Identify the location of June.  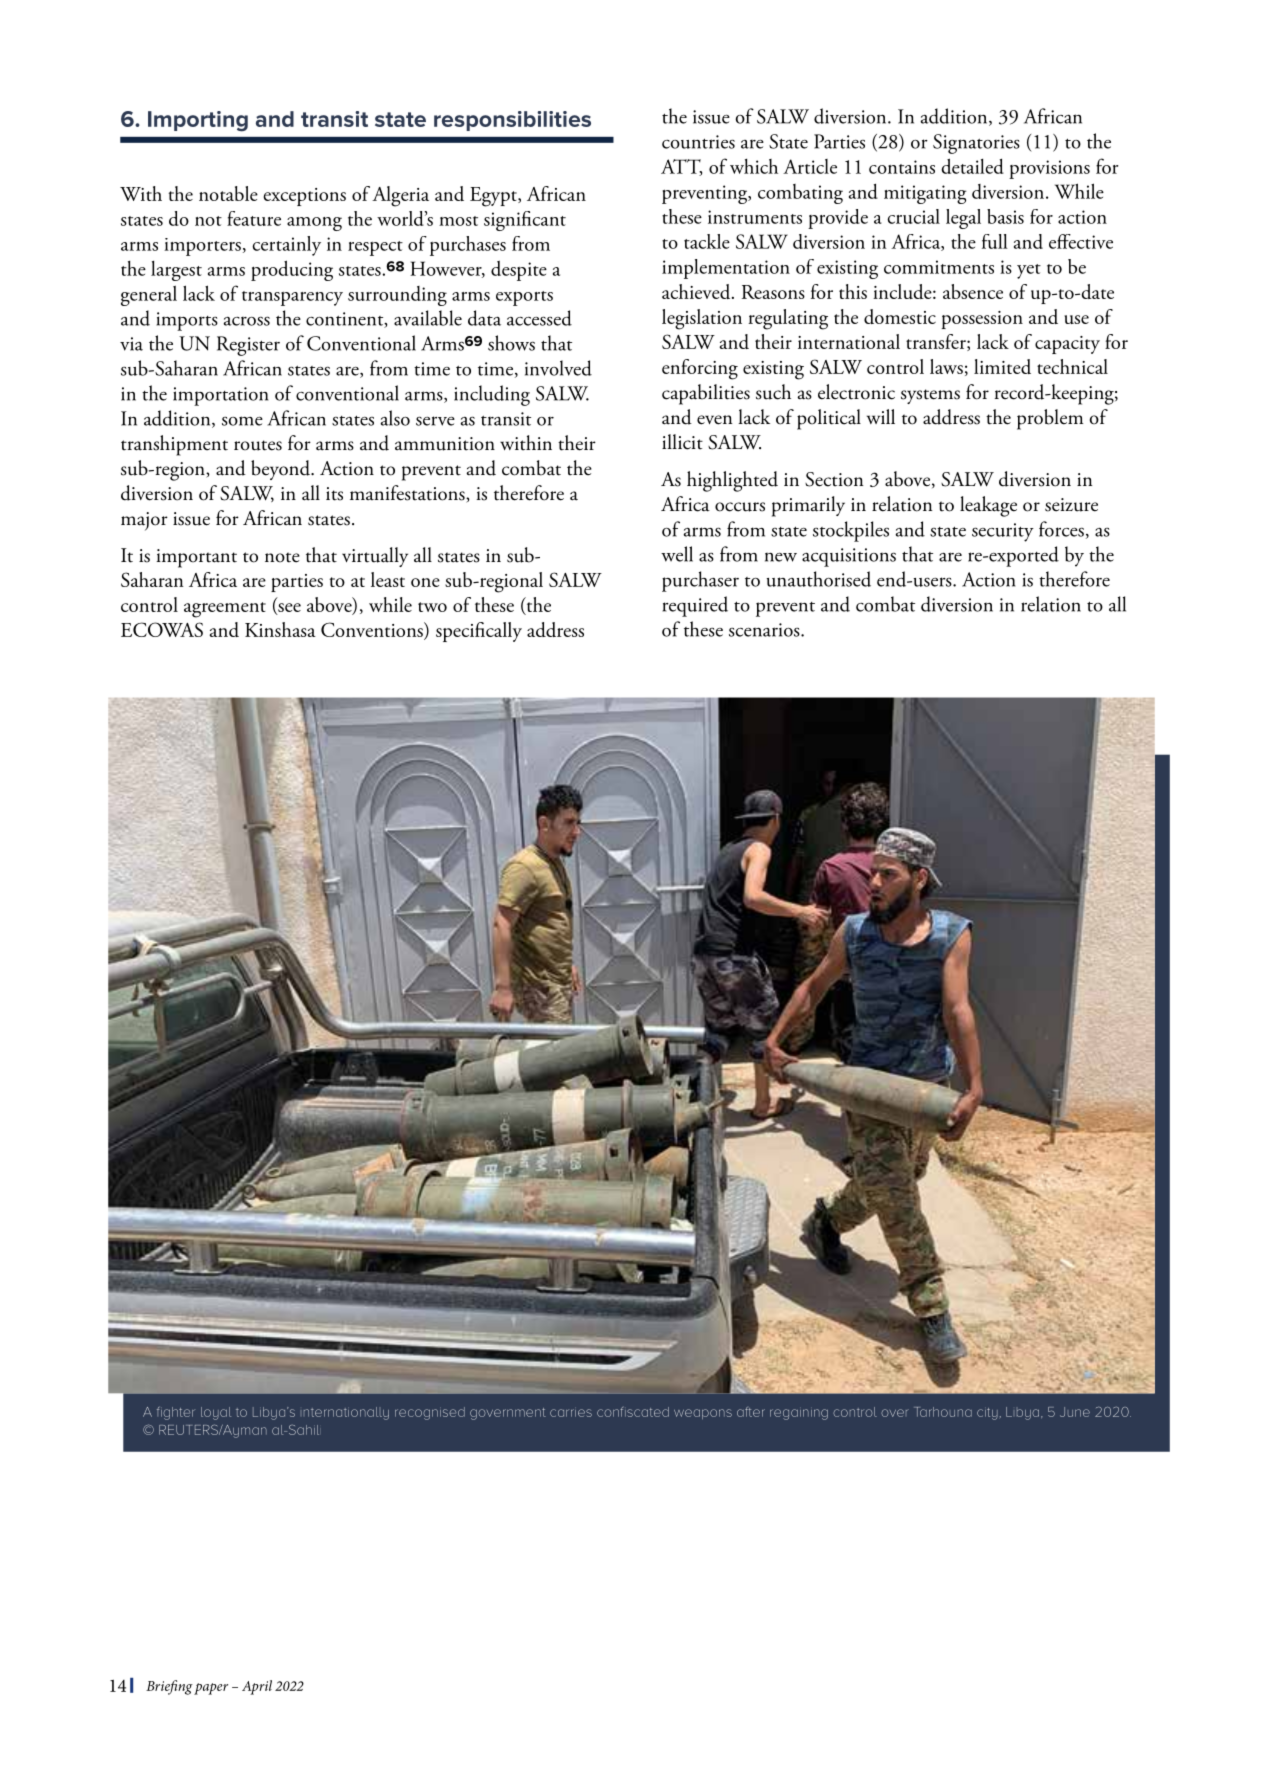
(1075, 1412).
